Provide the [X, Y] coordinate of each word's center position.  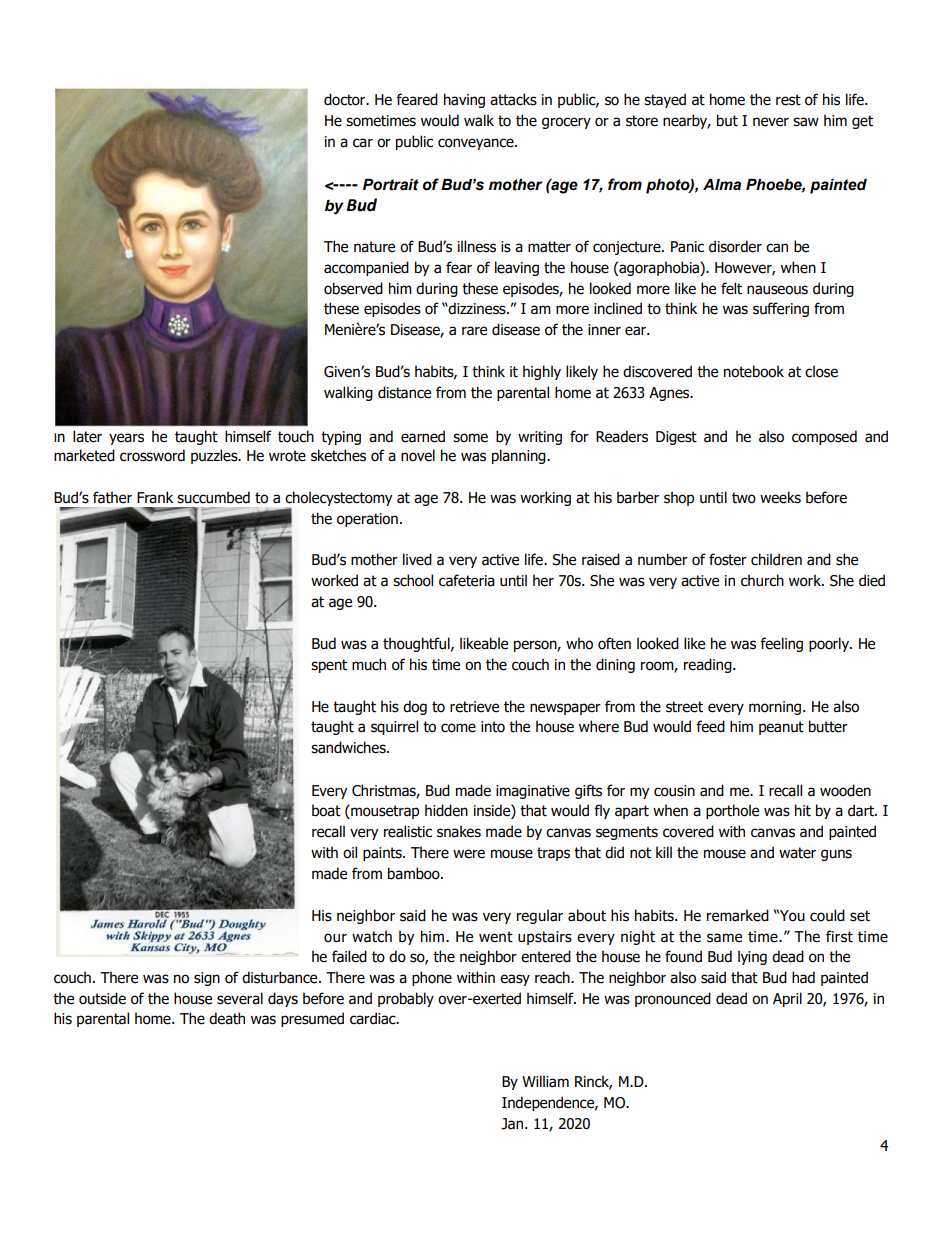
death [227, 1018]
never [771, 122]
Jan [513, 1124]
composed [824, 437]
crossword [152, 455]
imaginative [533, 792]
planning [520, 456]
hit [803, 810]
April [787, 999]
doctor [346, 99]
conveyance [477, 144]
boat [326, 810]
